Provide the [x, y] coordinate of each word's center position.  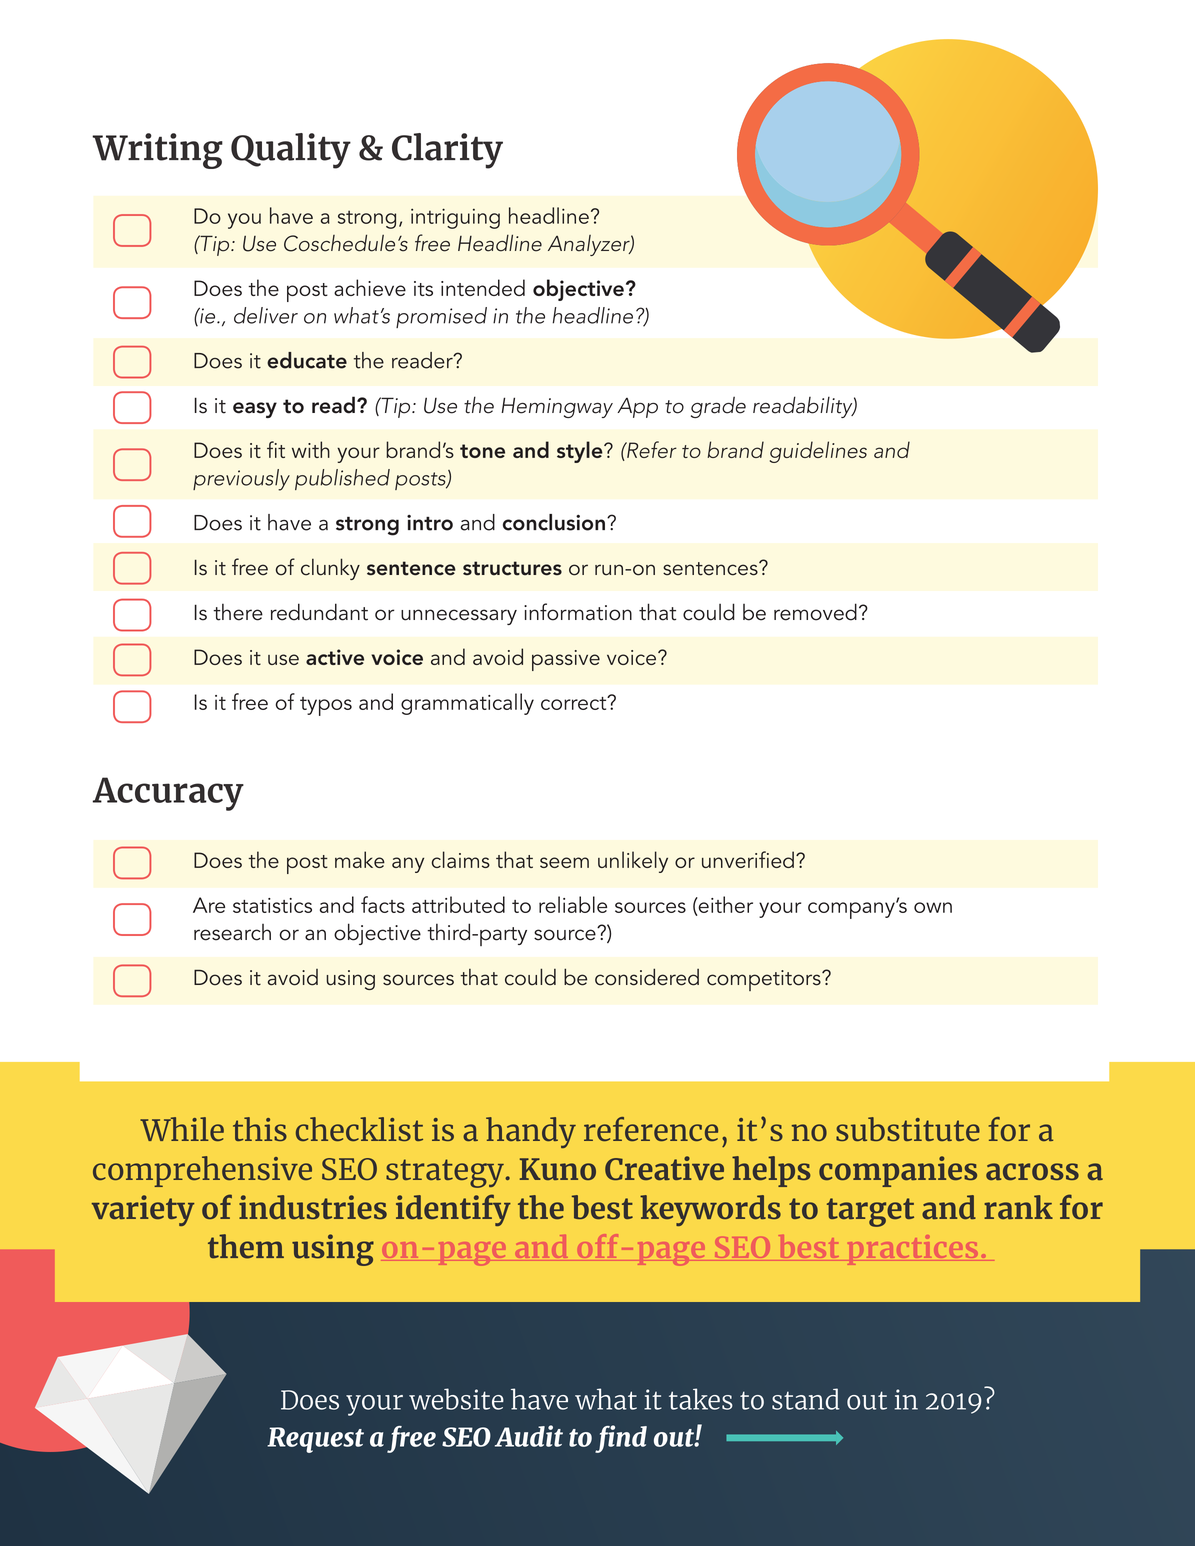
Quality [291, 151]
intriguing [455, 218]
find [621, 1439]
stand [806, 1399]
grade [718, 407]
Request [315, 1440]
